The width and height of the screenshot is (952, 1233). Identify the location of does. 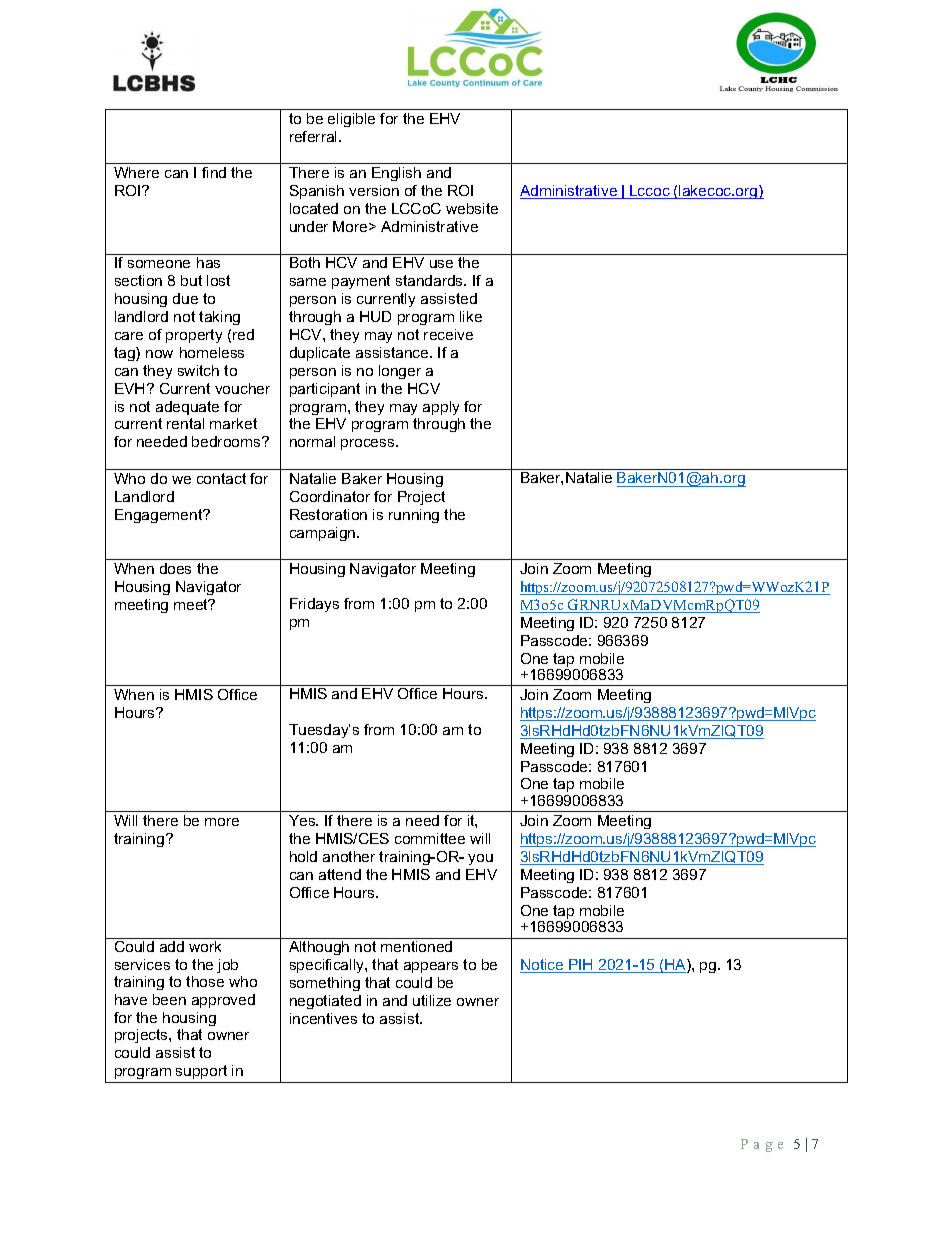
(175, 568).
